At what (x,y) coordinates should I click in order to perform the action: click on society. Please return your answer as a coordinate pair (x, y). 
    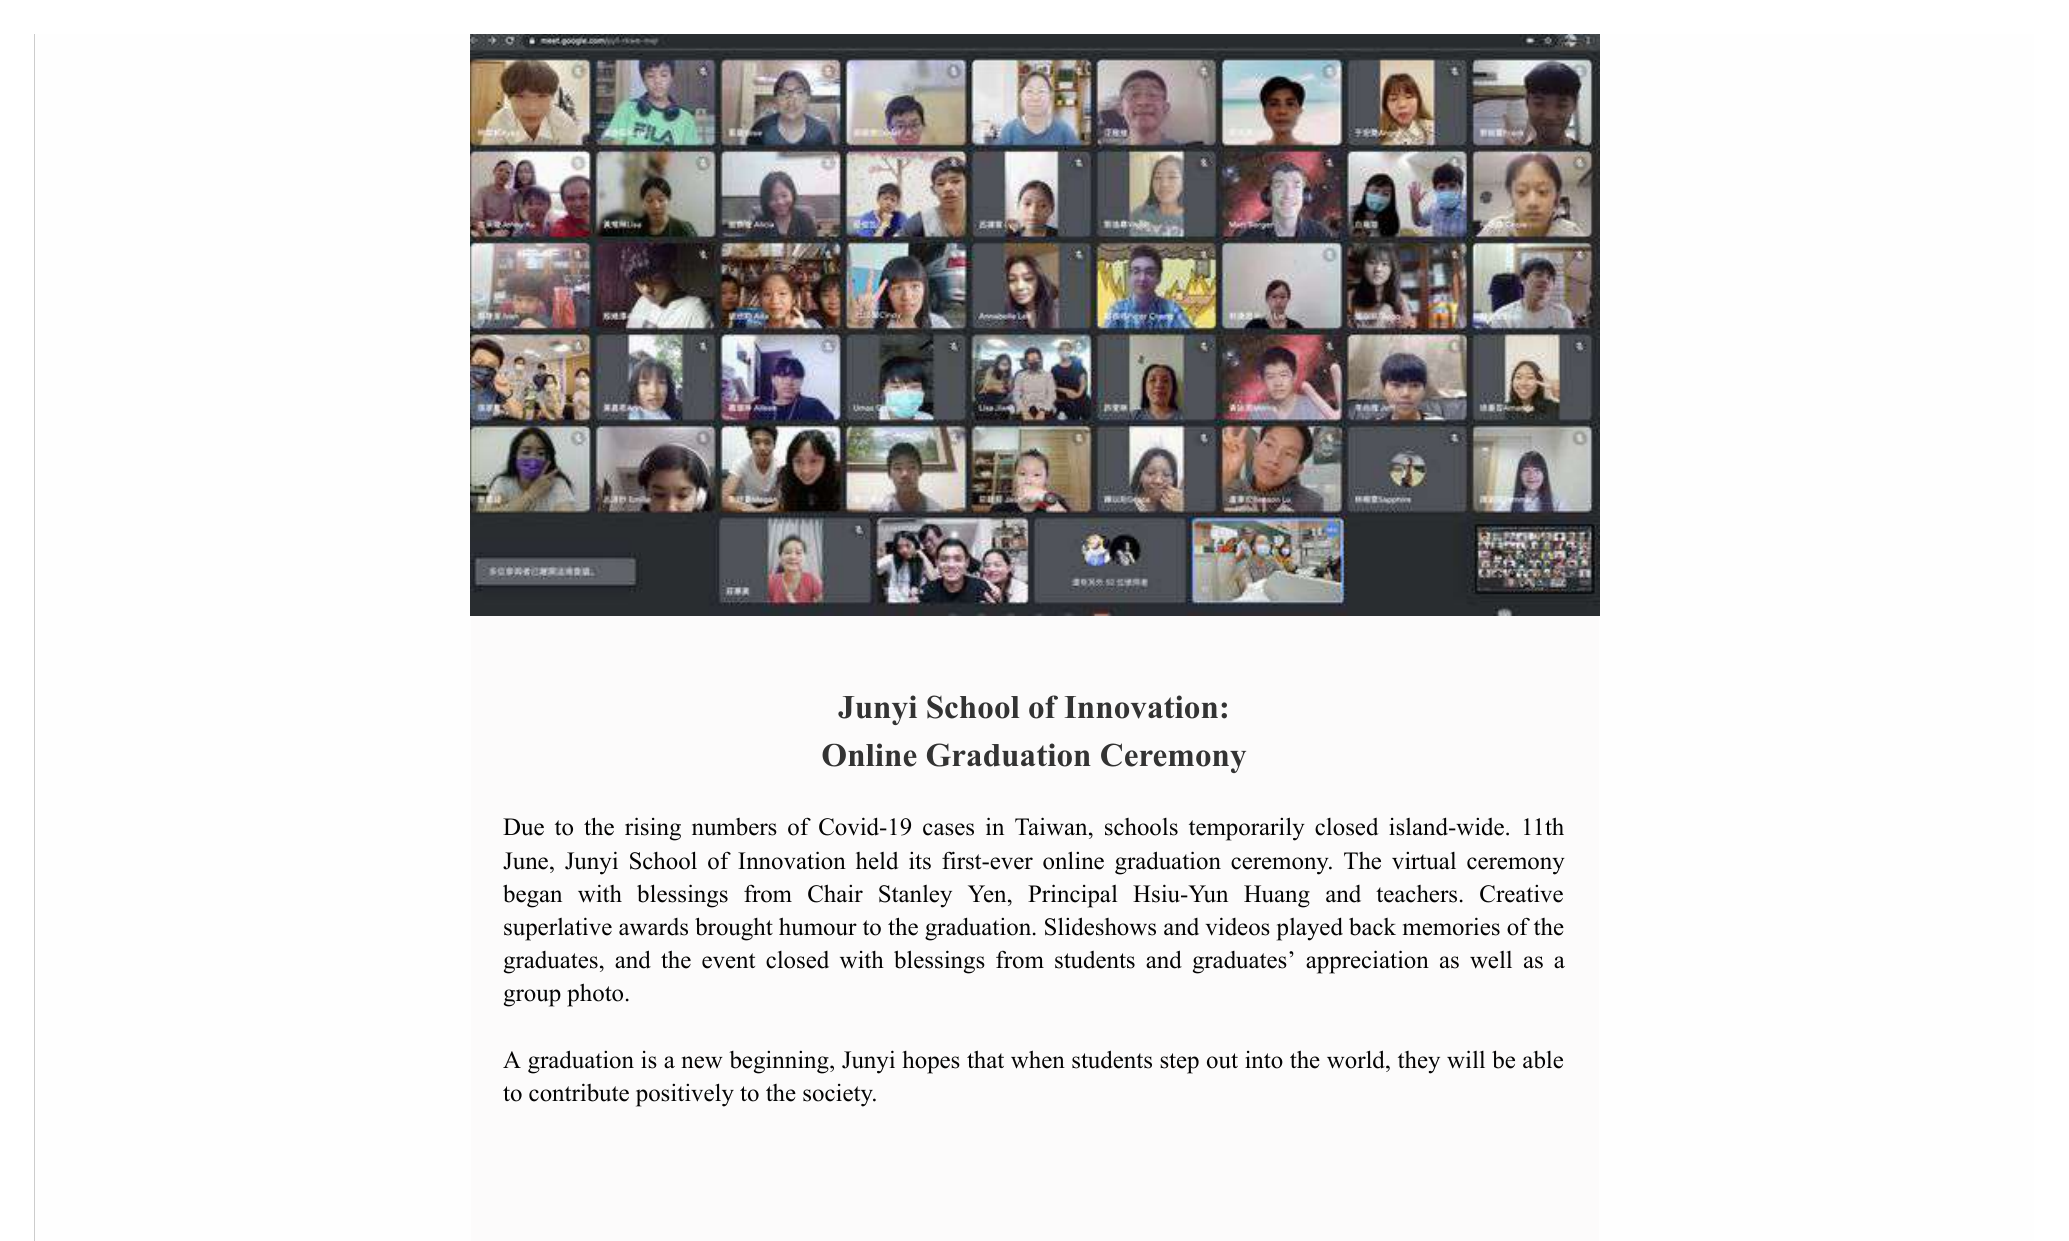
    Looking at the image, I should click on (839, 1095).
